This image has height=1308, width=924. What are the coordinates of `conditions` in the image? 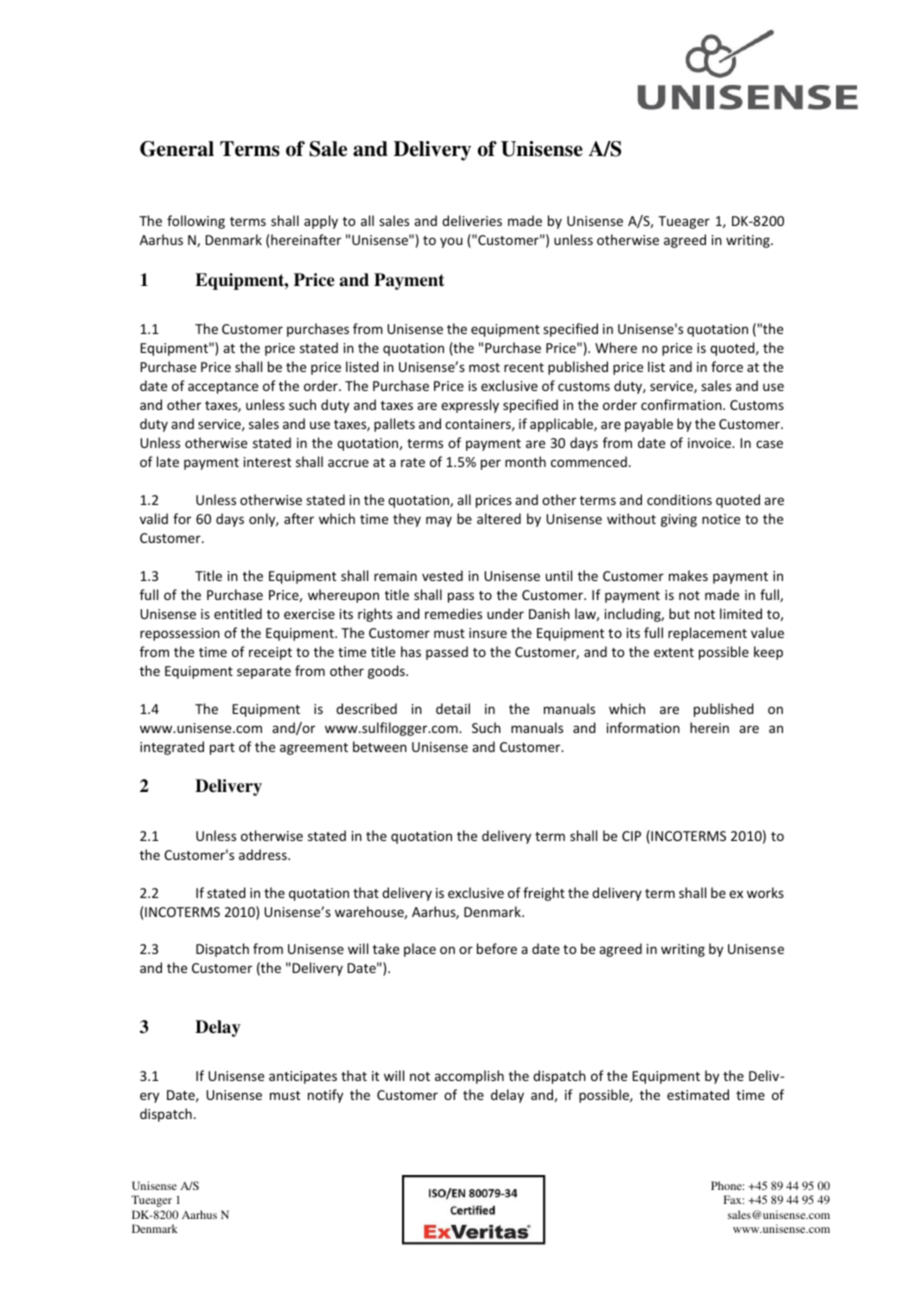 It's located at (679, 499).
